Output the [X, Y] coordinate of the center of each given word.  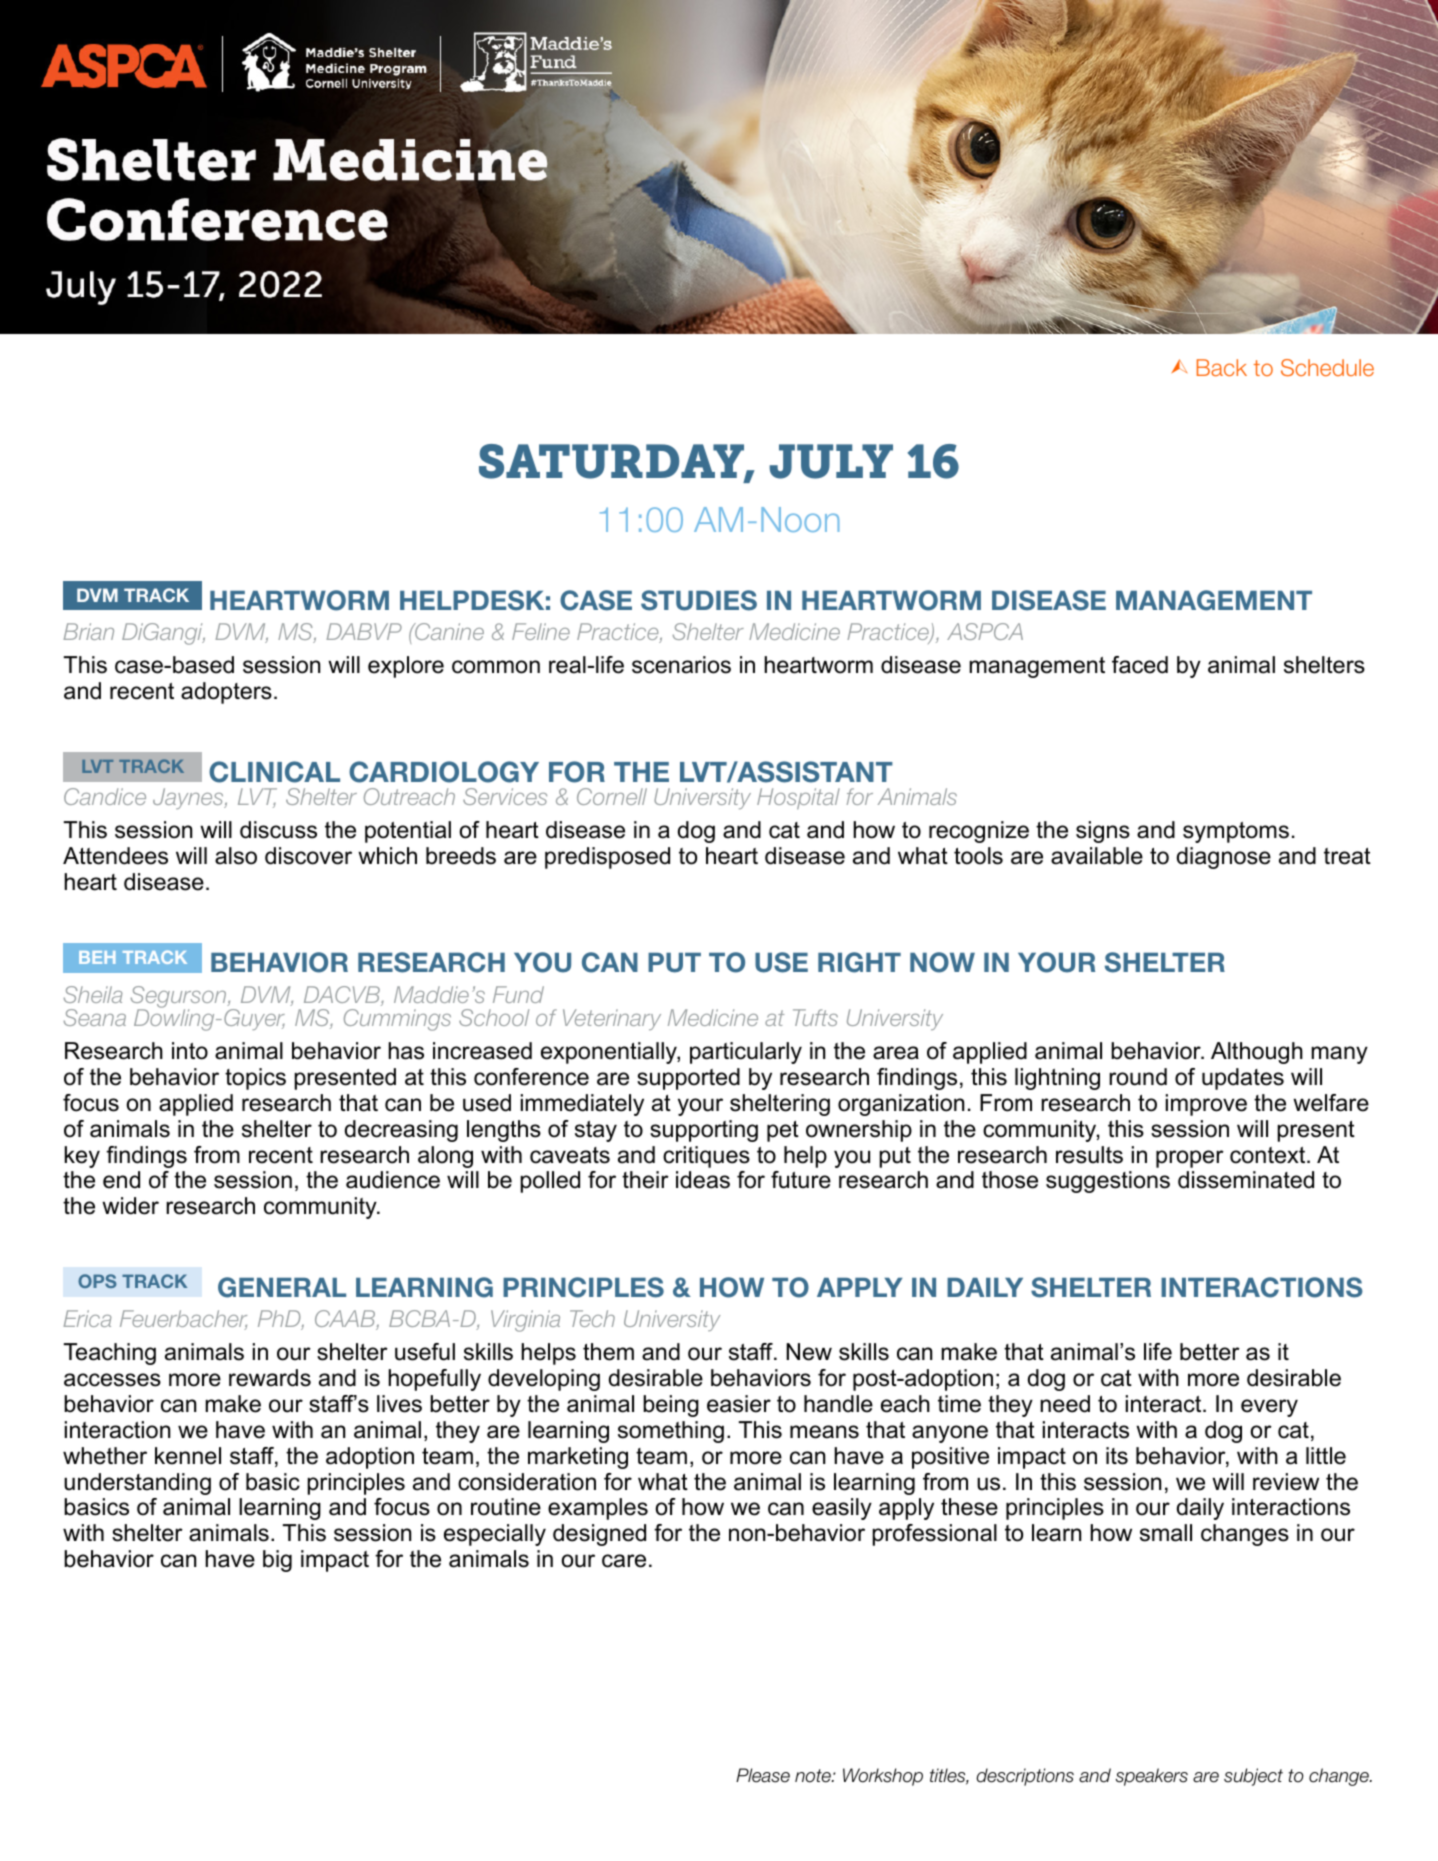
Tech [592, 1318]
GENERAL [282, 1287]
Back [1222, 367]
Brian [88, 631]
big [277, 1561]
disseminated [1246, 1180]
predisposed [607, 858]
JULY [831, 461]
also [236, 856]
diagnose [1224, 858]
